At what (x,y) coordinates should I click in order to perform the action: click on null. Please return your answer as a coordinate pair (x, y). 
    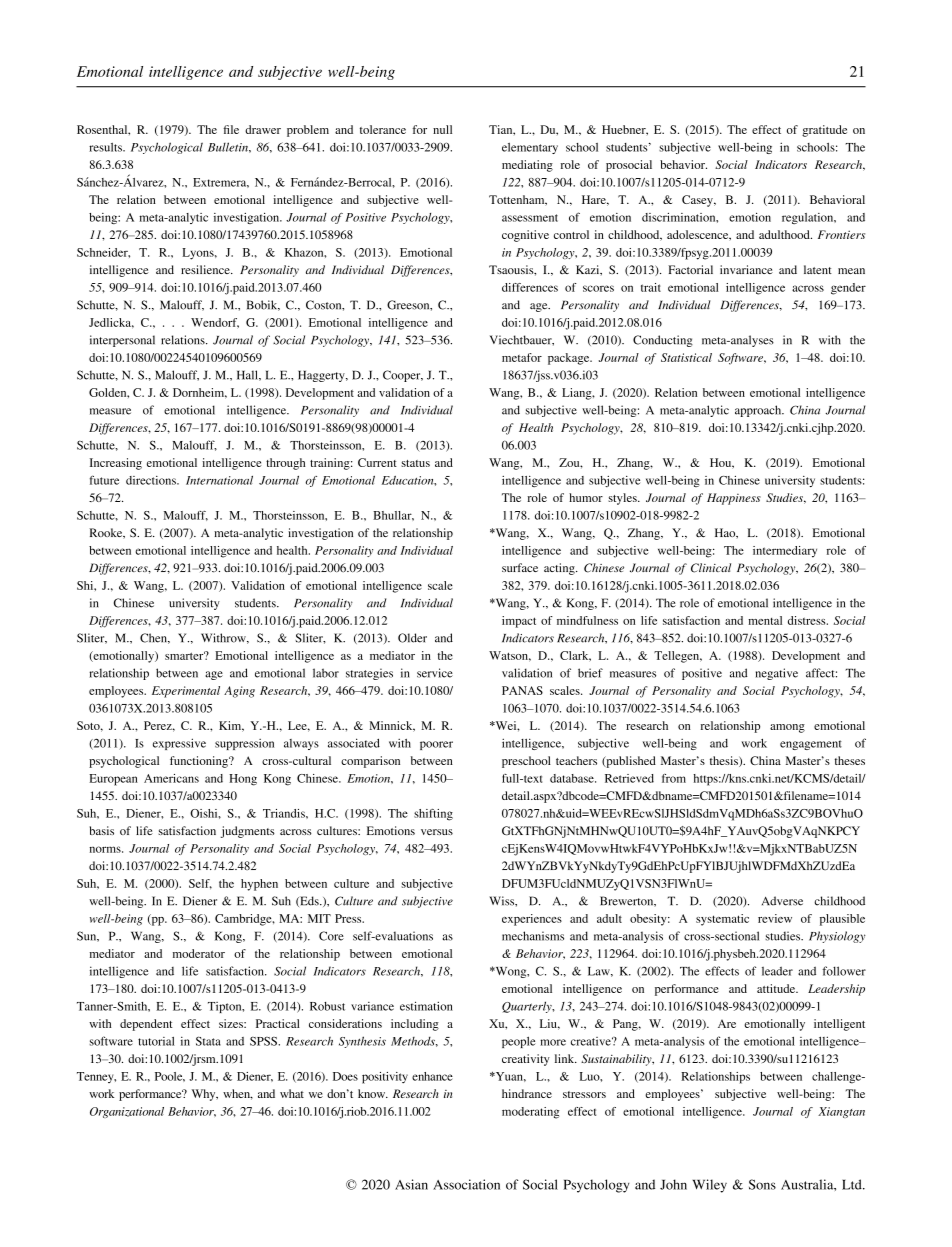
    Looking at the image, I should click on (442, 129).
